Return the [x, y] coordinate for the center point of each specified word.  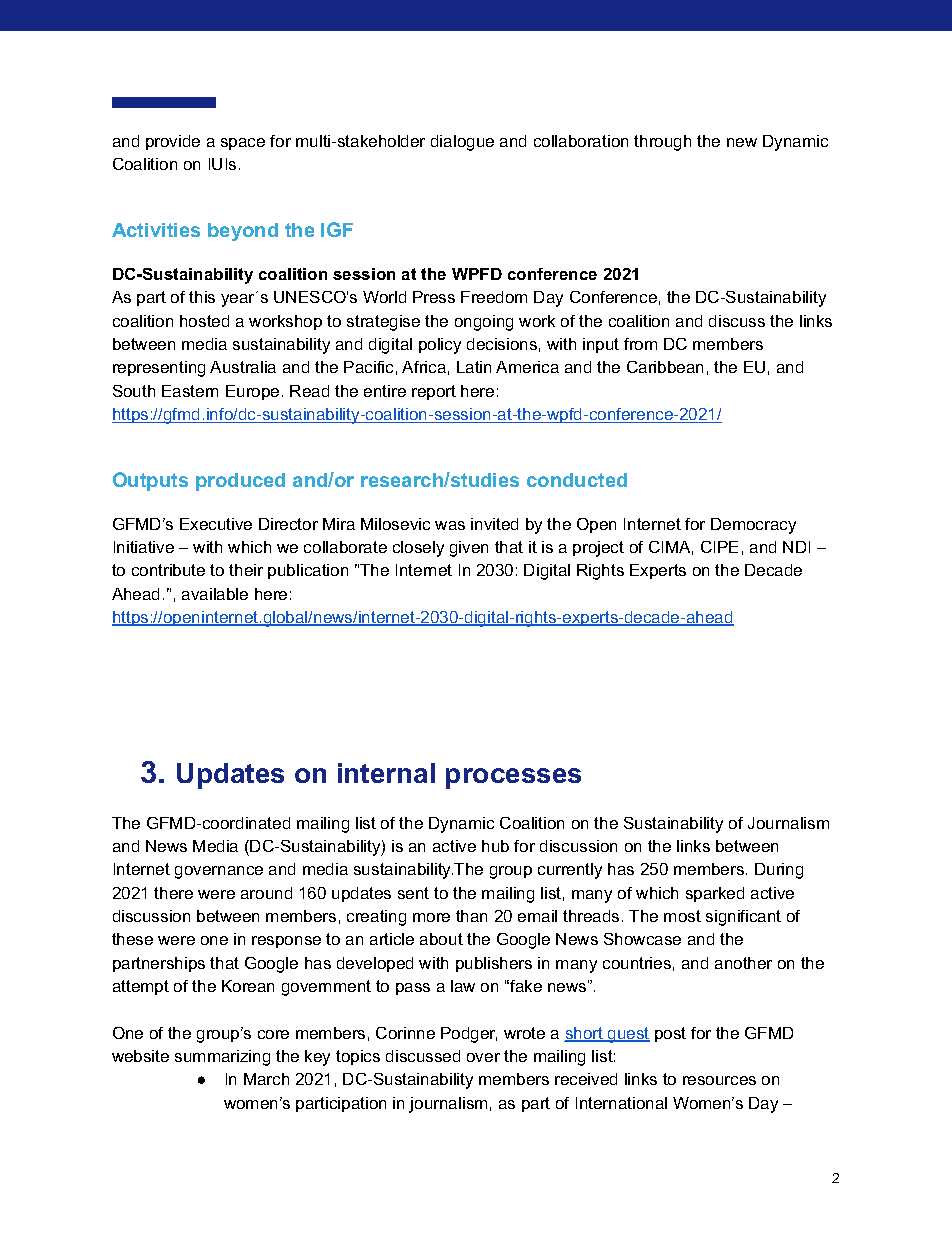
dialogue [462, 143]
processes [513, 778]
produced [240, 482]
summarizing [222, 1058]
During [779, 871]
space [243, 144]
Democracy [753, 526]
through [662, 143]
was [450, 525]
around [266, 893]
